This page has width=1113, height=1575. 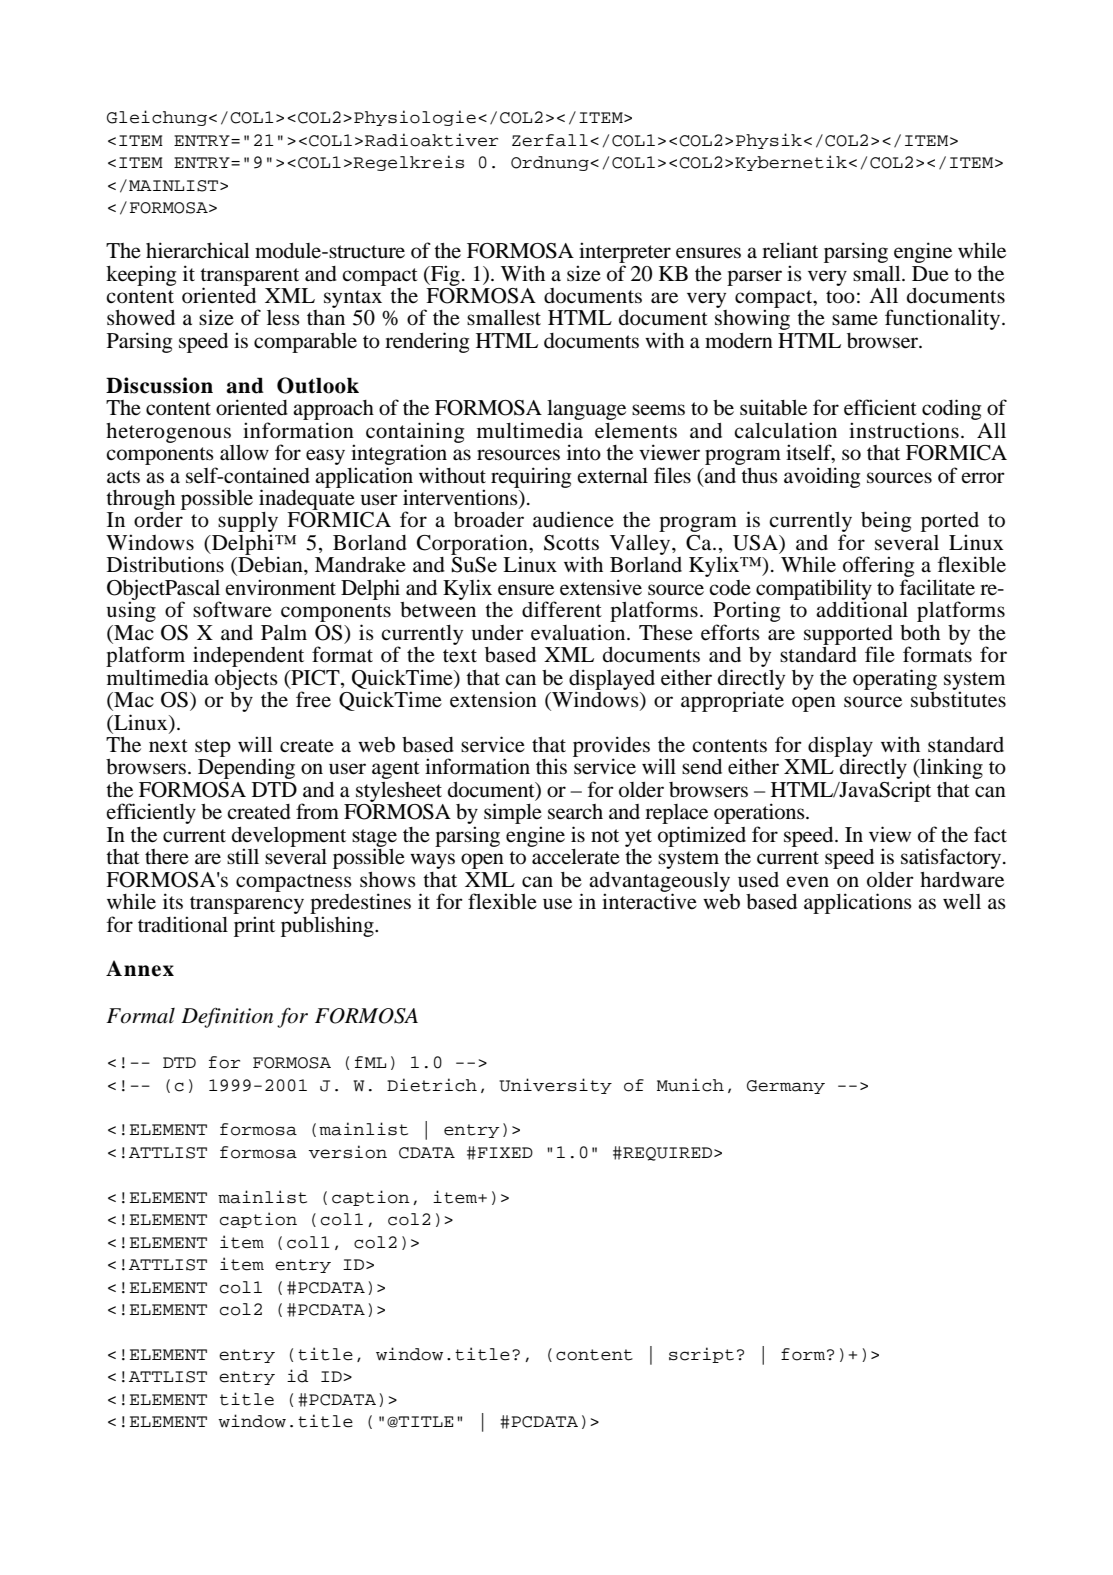 I want to click on FIXED, so click(x=505, y=1152).
